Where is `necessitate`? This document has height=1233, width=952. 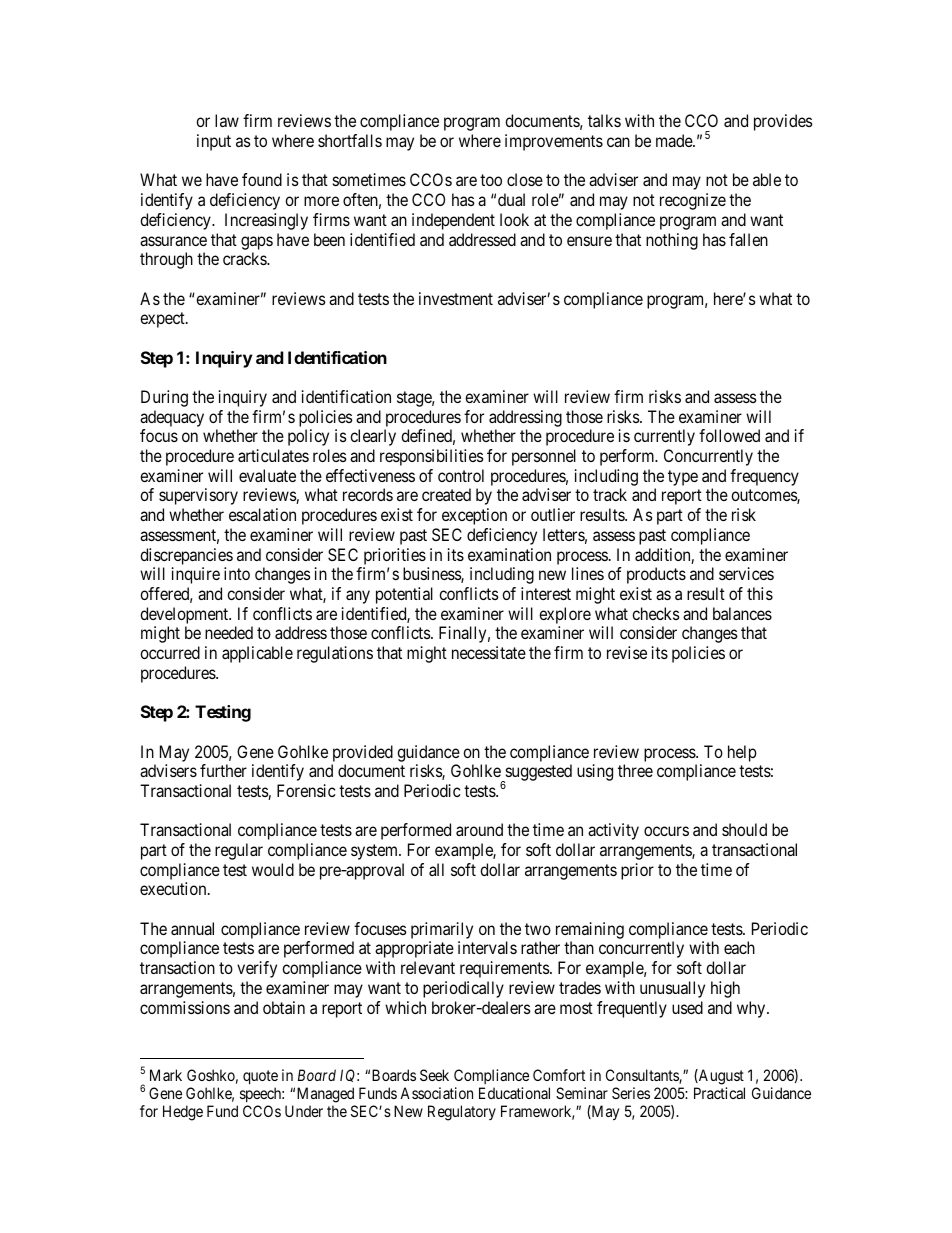 necessitate is located at coordinates (489, 652).
